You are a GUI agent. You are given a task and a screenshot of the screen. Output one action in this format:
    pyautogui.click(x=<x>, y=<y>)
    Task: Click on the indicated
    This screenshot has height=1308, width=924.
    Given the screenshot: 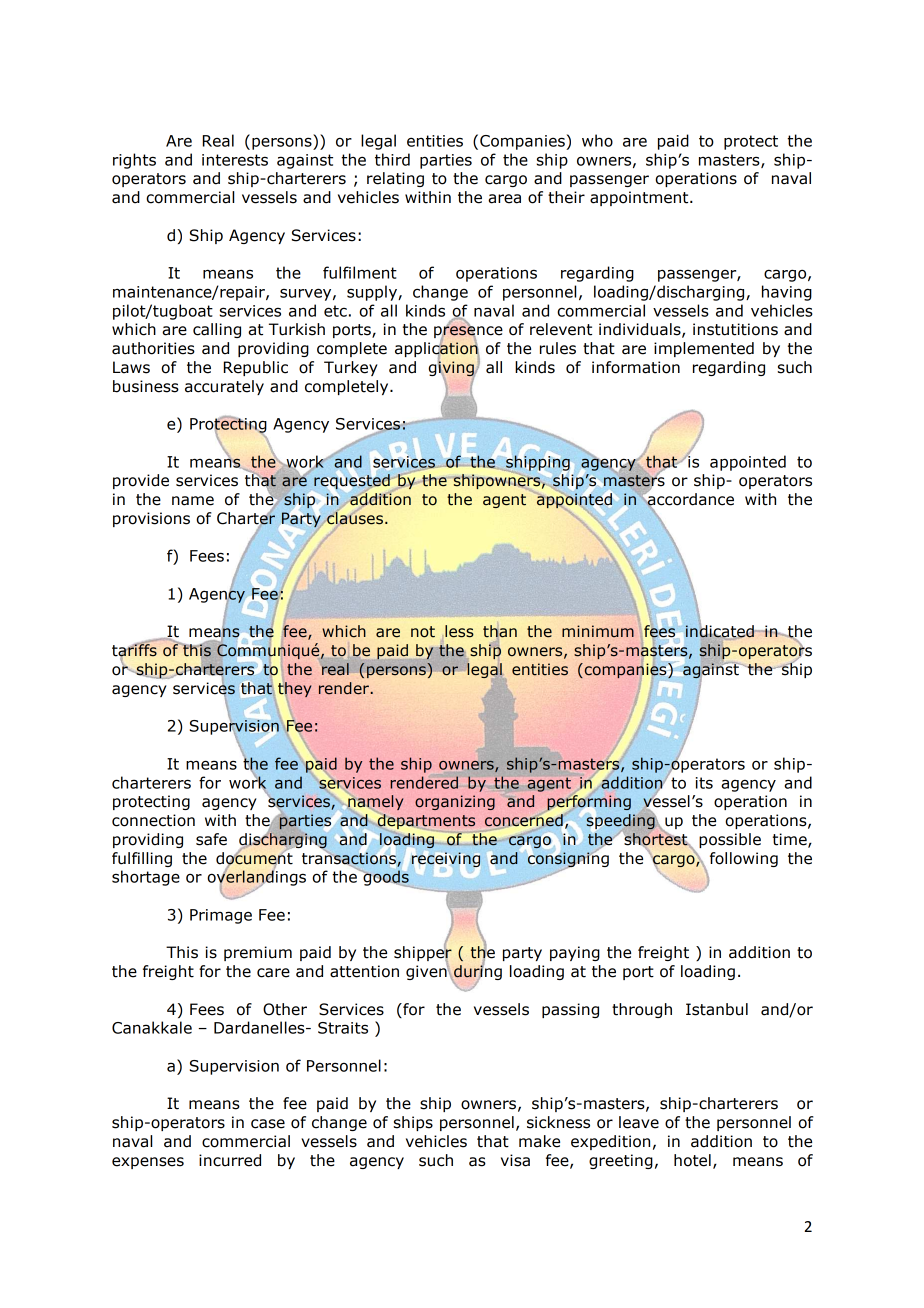 What is the action you would take?
    pyautogui.click(x=720, y=632)
